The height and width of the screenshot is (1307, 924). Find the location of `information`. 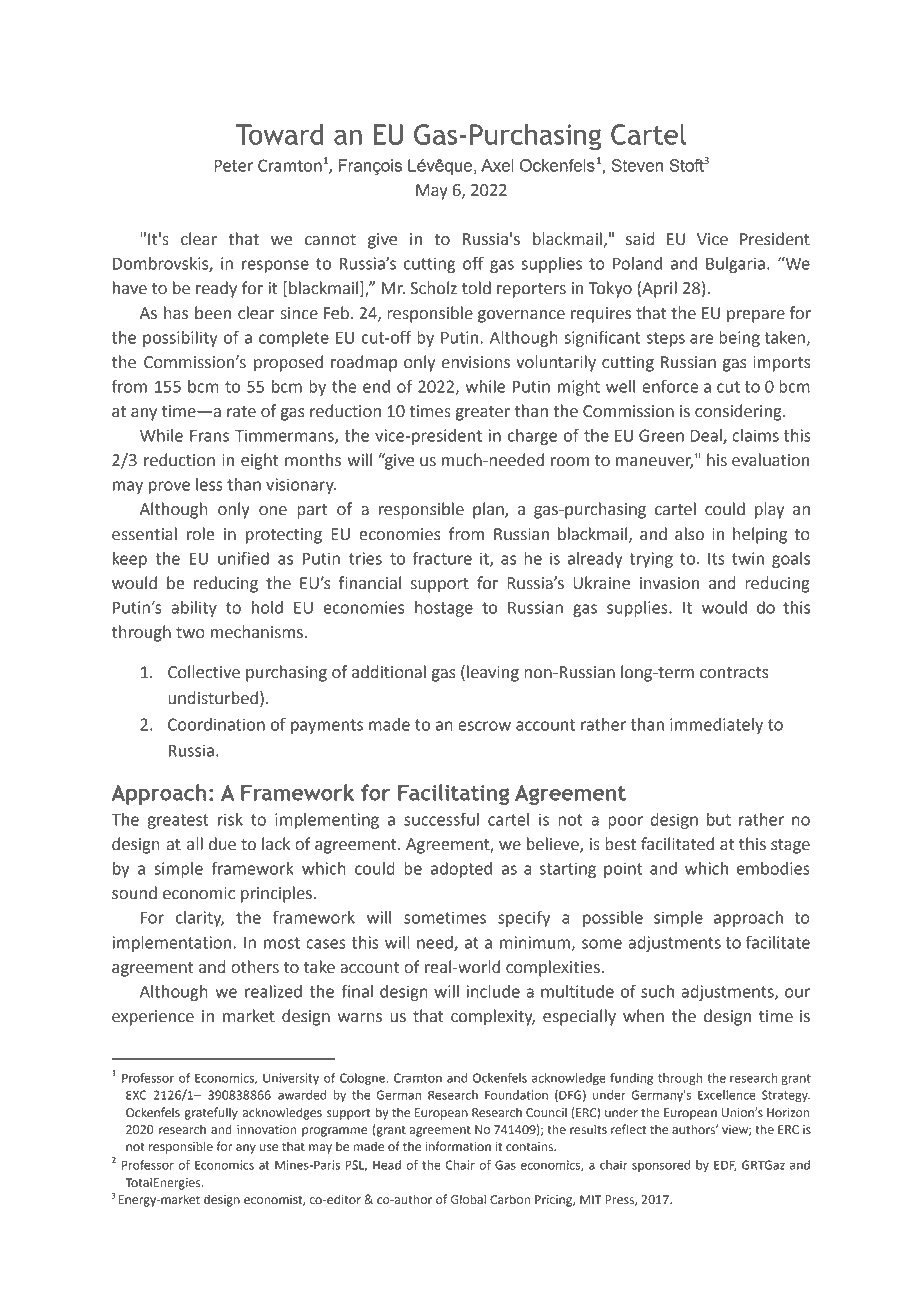

information is located at coordinates (458, 1146).
